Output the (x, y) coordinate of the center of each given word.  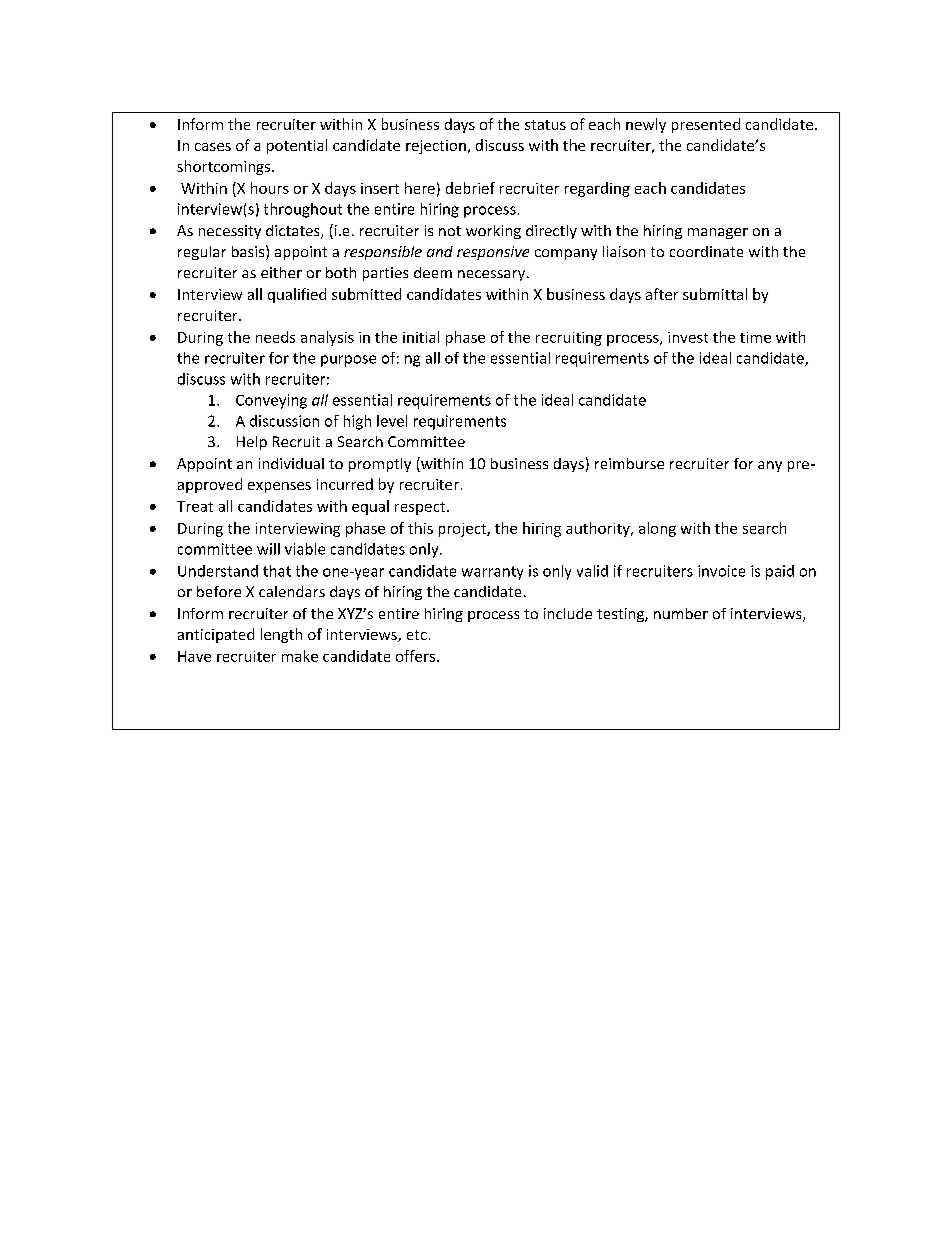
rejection (436, 147)
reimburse (629, 463)
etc (417, 635)
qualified (297, 295)
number (681, 613)
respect (421, 508)
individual (291, 463)
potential (297, 146)
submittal (715, 294)
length (281, 635)
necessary (493, 275)
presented (706, 125)
